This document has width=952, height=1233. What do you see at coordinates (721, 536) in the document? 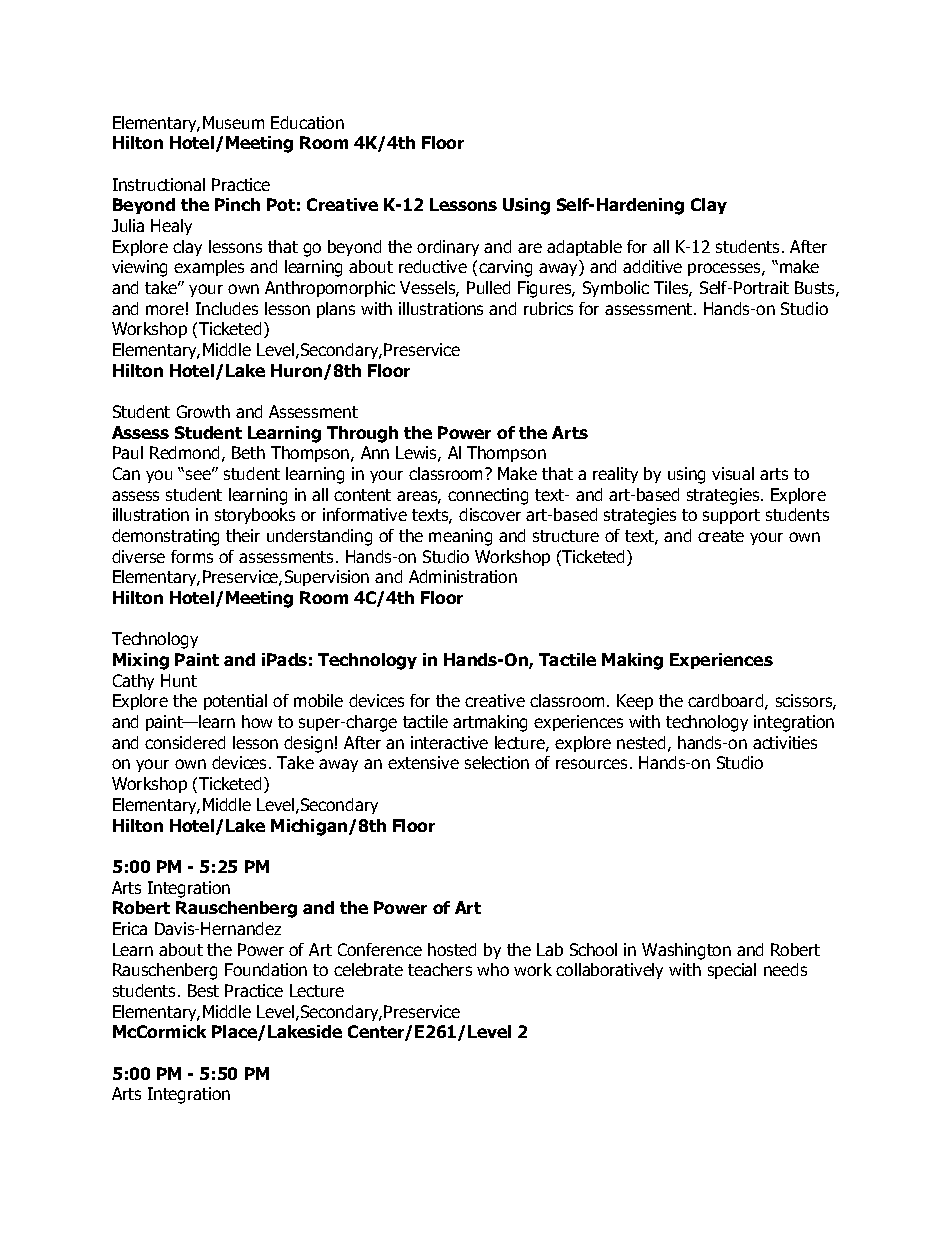
I see `create` at bounding box center [721, 536].
